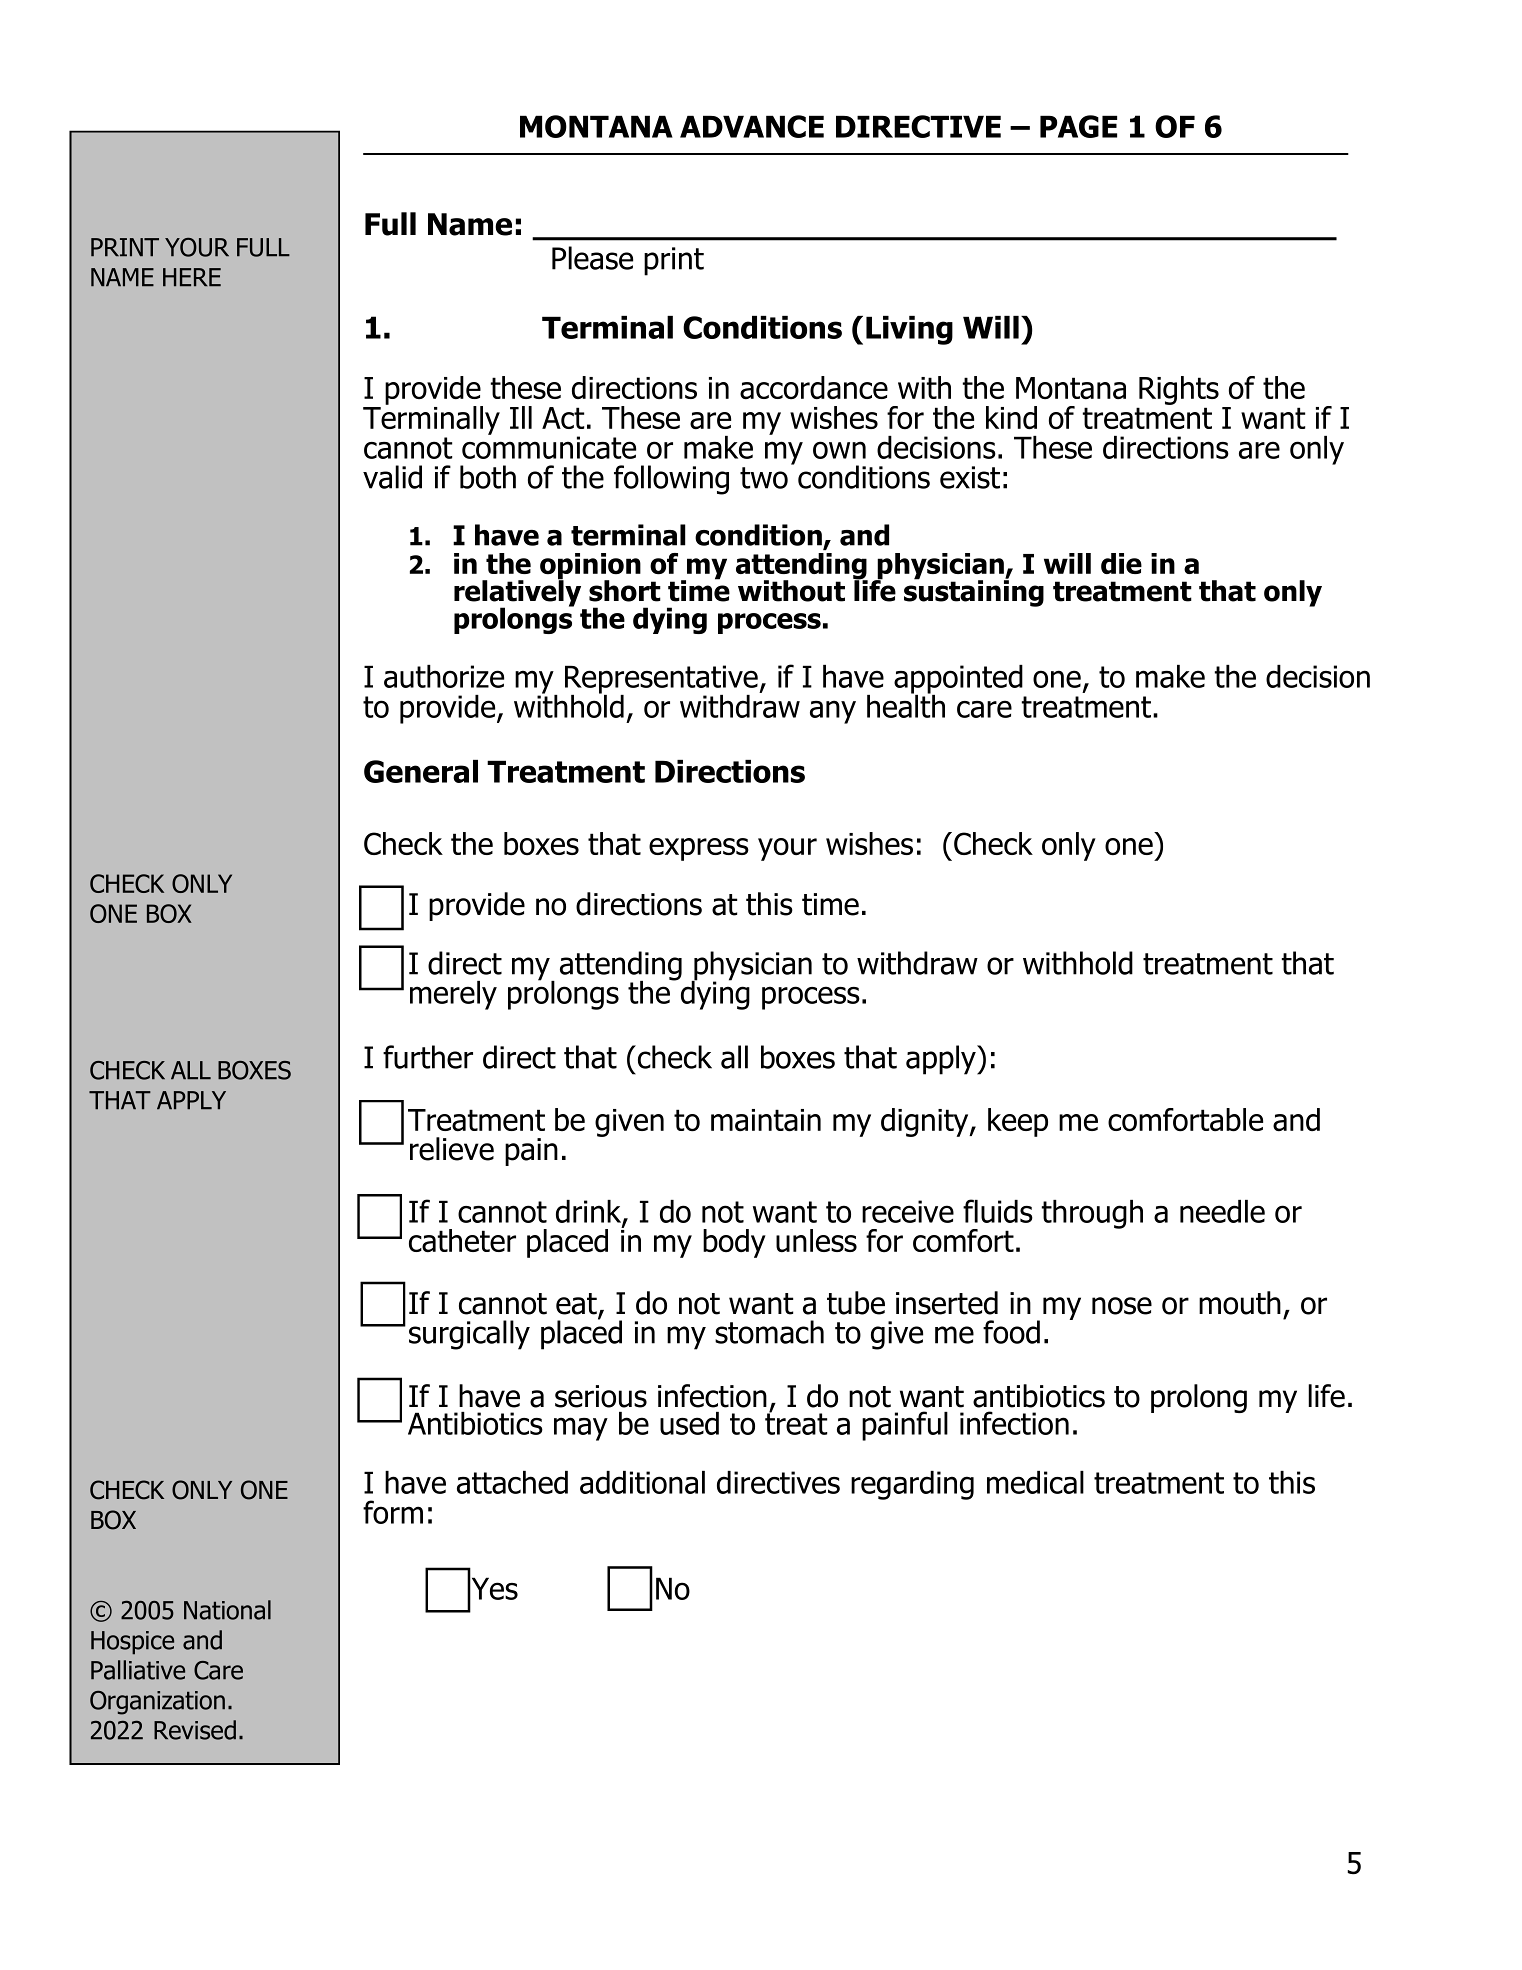  I want to click on PAGE, so click(1078, 126).
